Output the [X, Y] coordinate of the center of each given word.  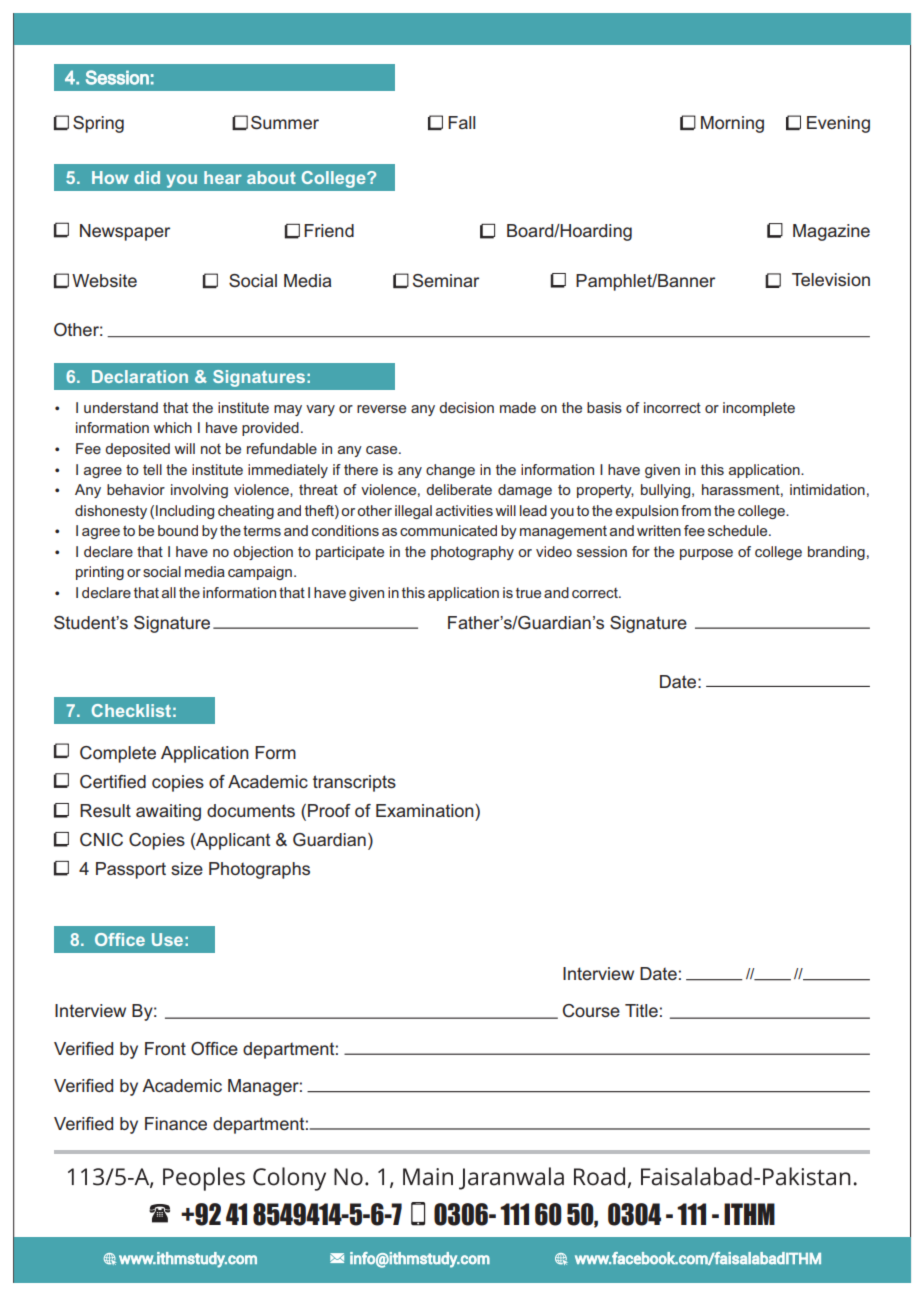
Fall [461, 122]
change [450, 471]
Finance [176, 1123]
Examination [426, 810]
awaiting [168, 812]
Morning [732, 124]
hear [223, 177]
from [696, 510]
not [211, 449]
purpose [706, 554]
